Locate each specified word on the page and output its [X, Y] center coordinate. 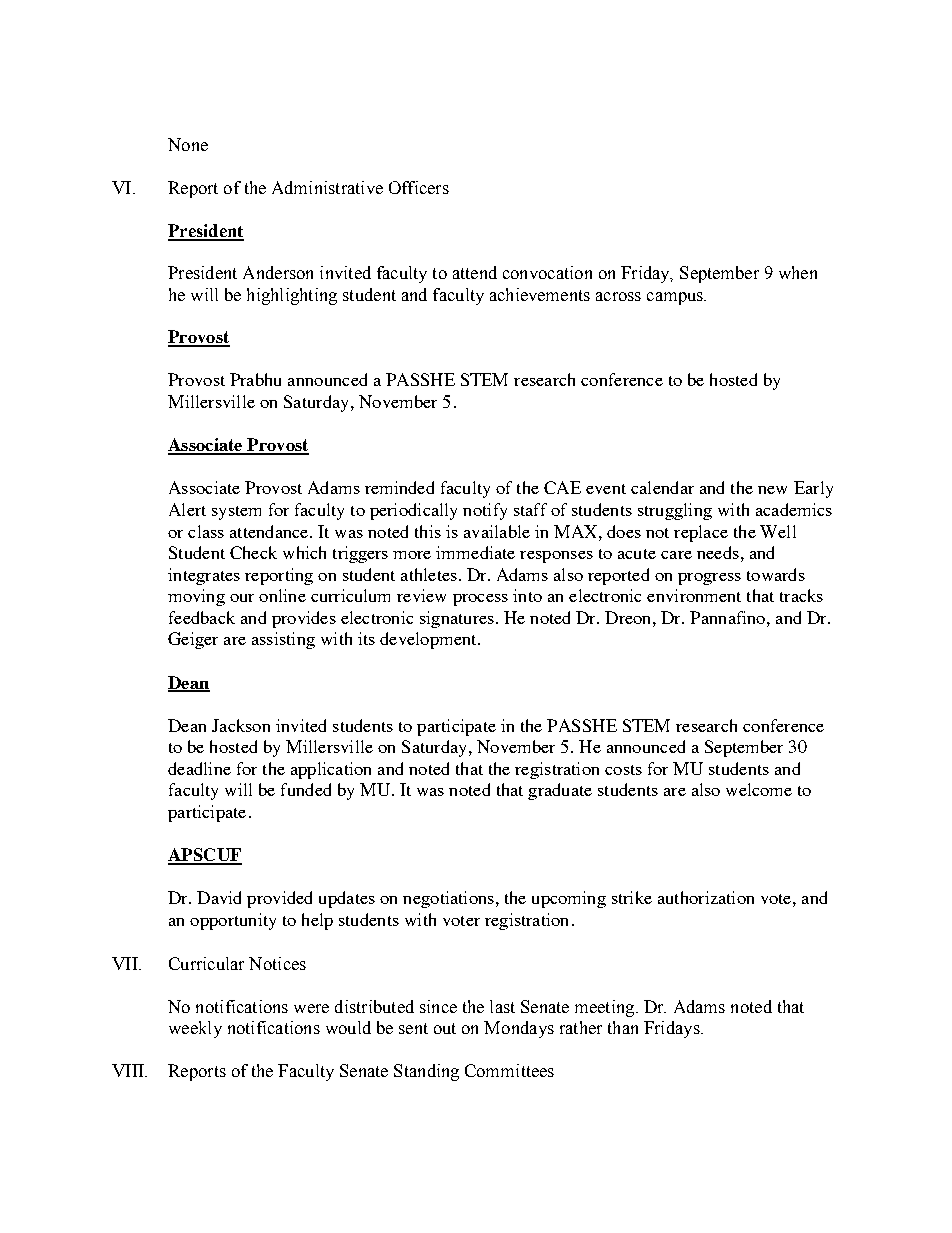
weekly [195, 1029]
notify [485, 511]
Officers [419, 187]
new [772, 490]
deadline [199, 768]
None [188, 144]
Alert [187, 509]
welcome [759, 789]
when [798, 272]
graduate [560, 791]
